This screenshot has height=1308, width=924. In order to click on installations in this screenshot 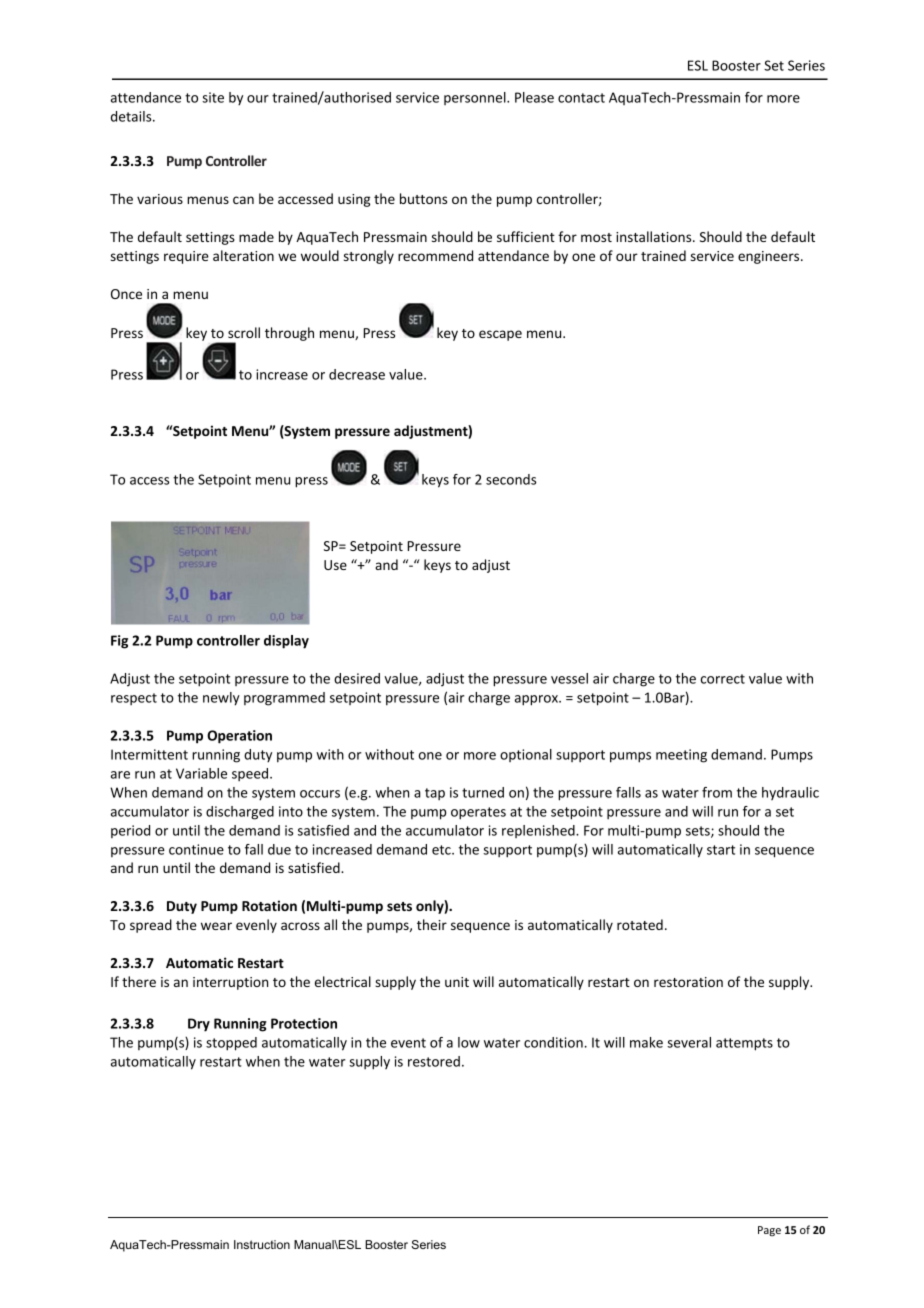, I will do `click(655, 236)`.
